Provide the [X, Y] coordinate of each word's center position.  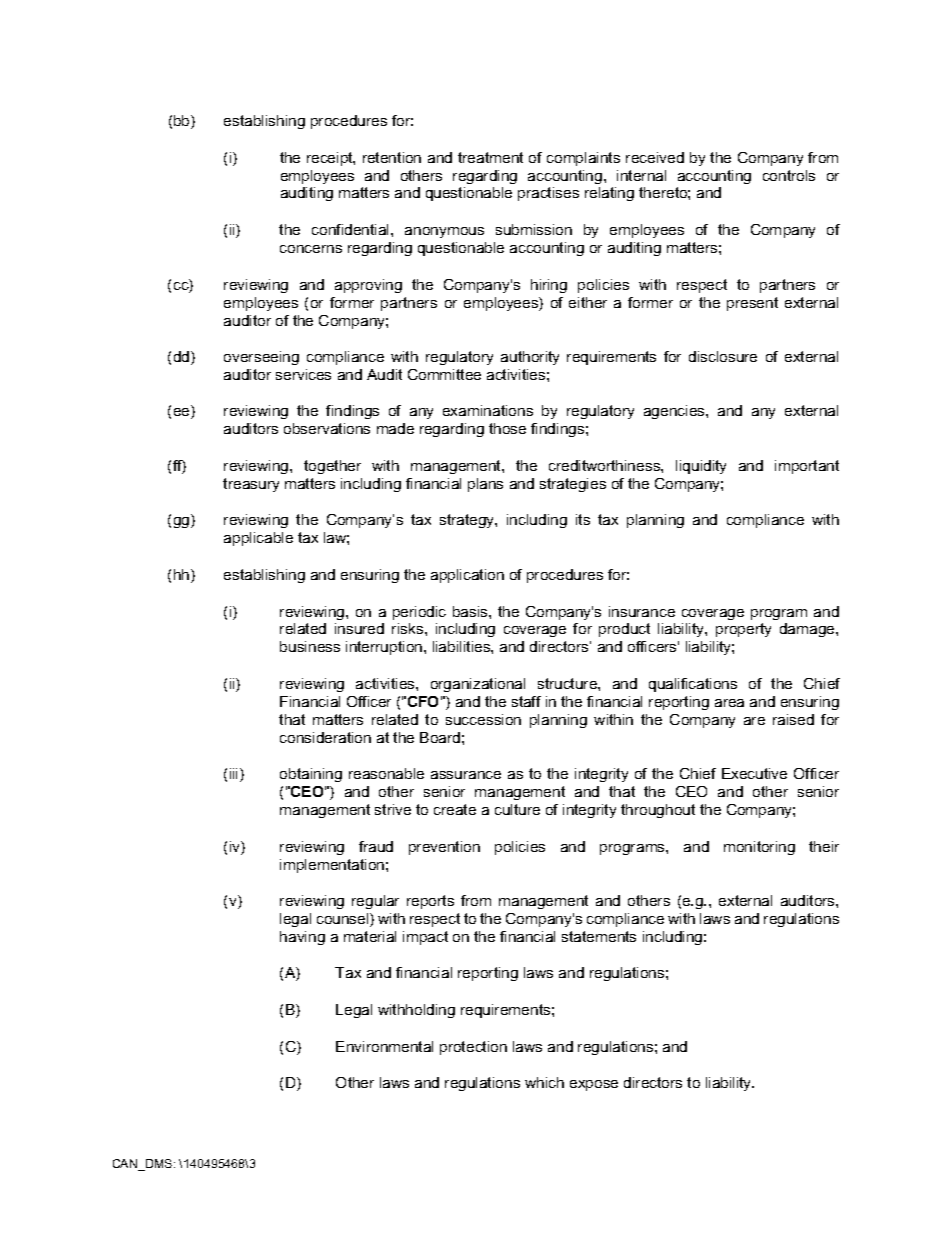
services [303, 374]
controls [789, 175]
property [743, 630]
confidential [352, 229]
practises [548, 194]
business [310, 646]
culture [517, 809]
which [544, 1082]
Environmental [384, 1046]
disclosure [723, 356]
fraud [376, 846]
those [507, 428]
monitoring [759, 848]
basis [471, 611]
